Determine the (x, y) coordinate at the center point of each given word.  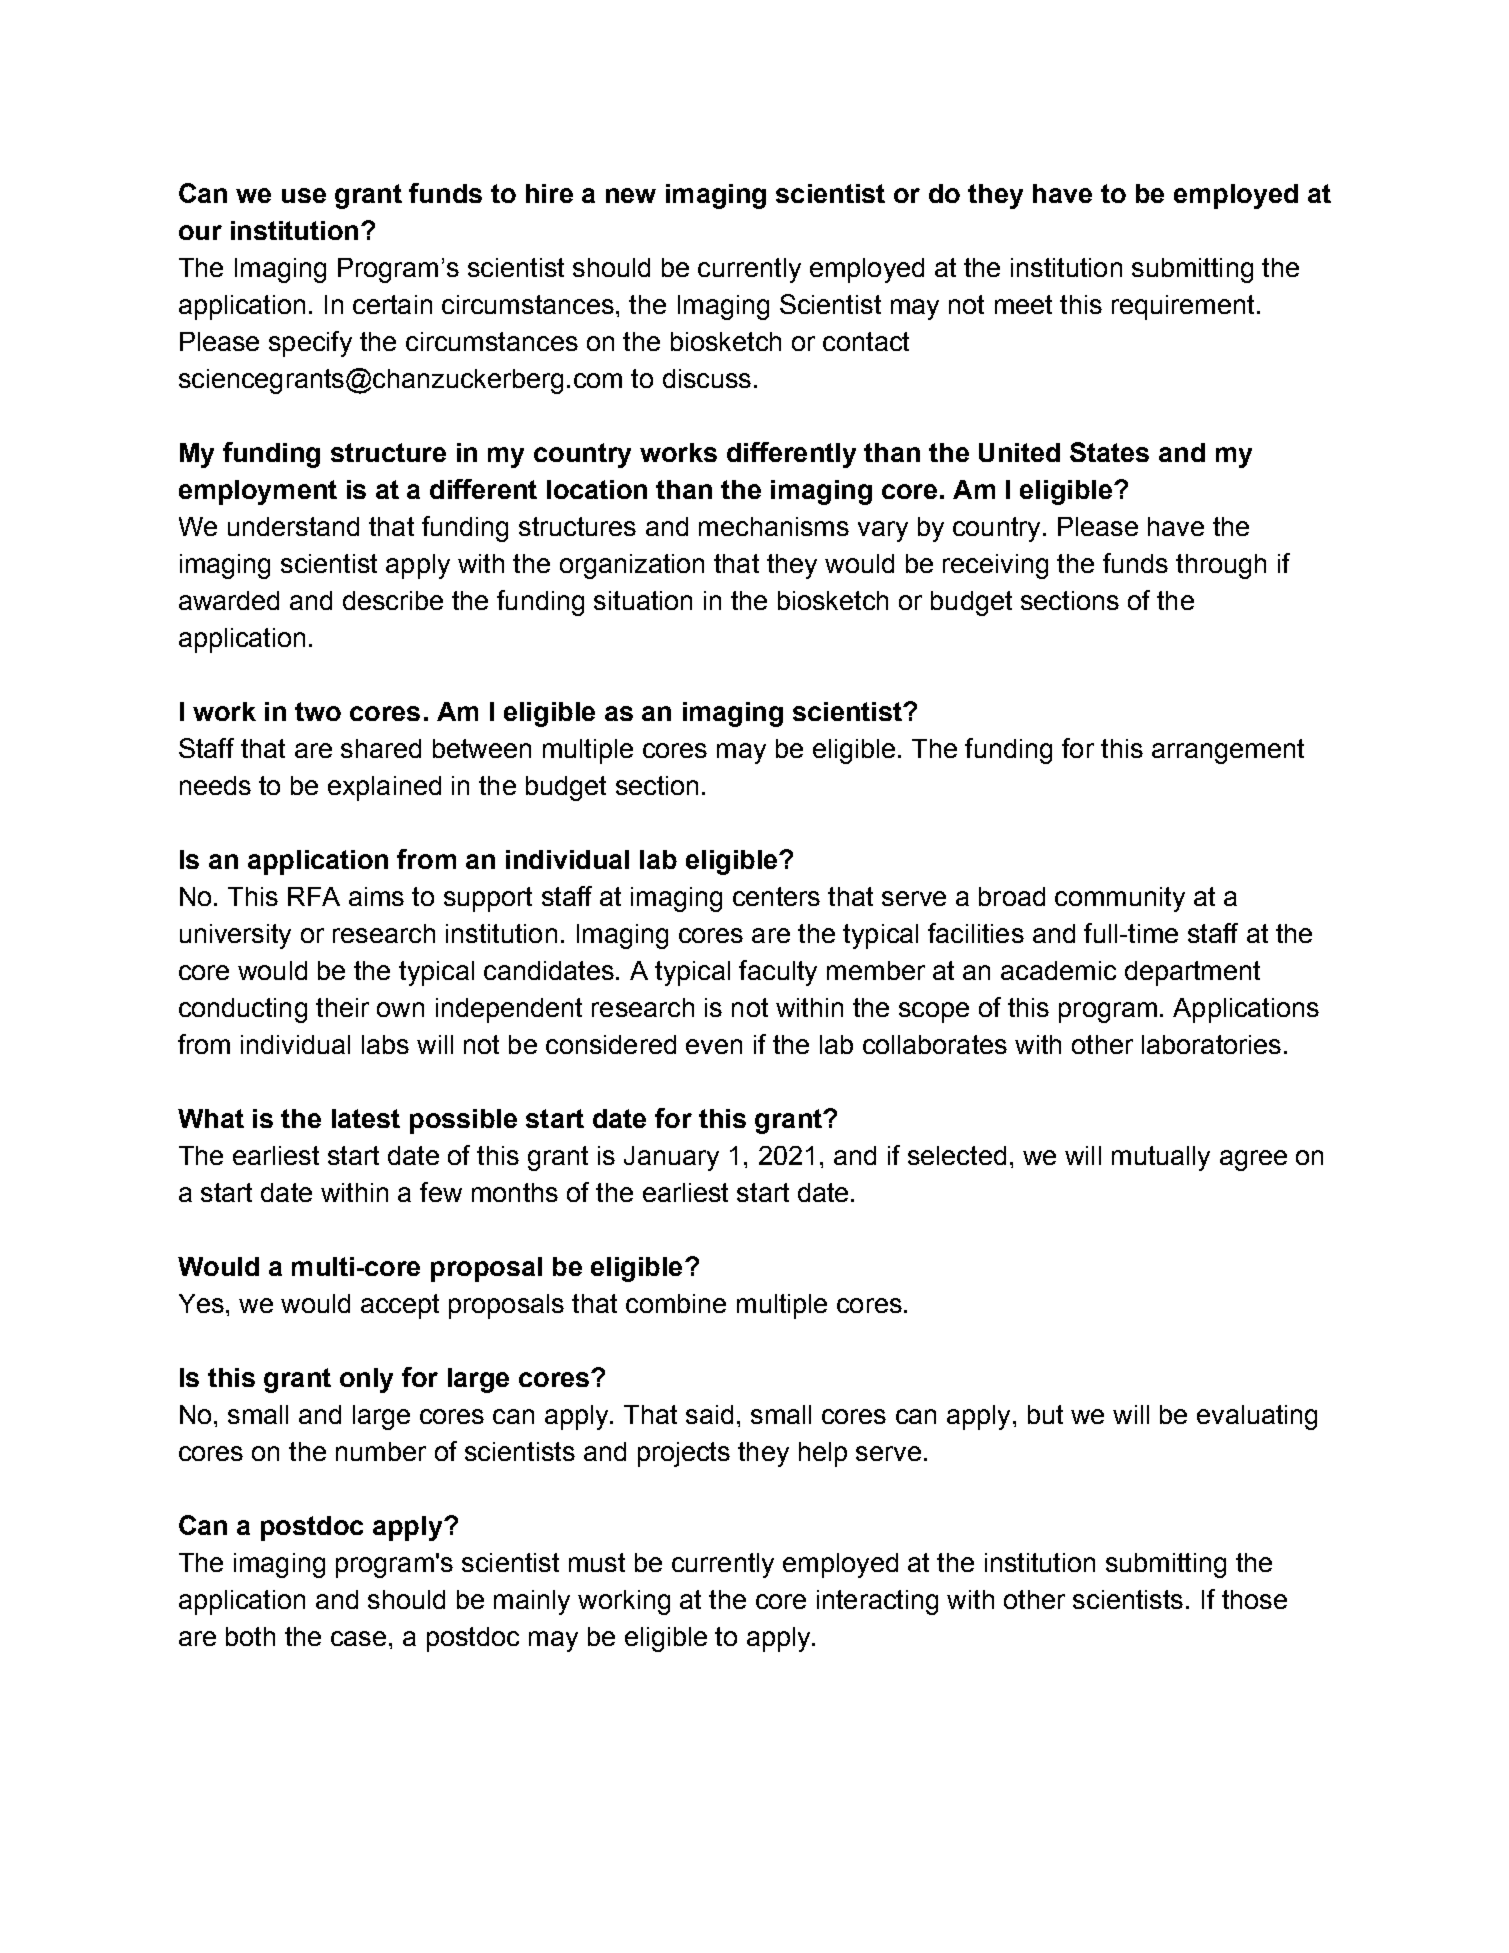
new (631, 195)
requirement (1183, 307)
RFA (314, 896)
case (358, 1638)
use (304, 195)
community (1120, 899)
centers (776, 896)
